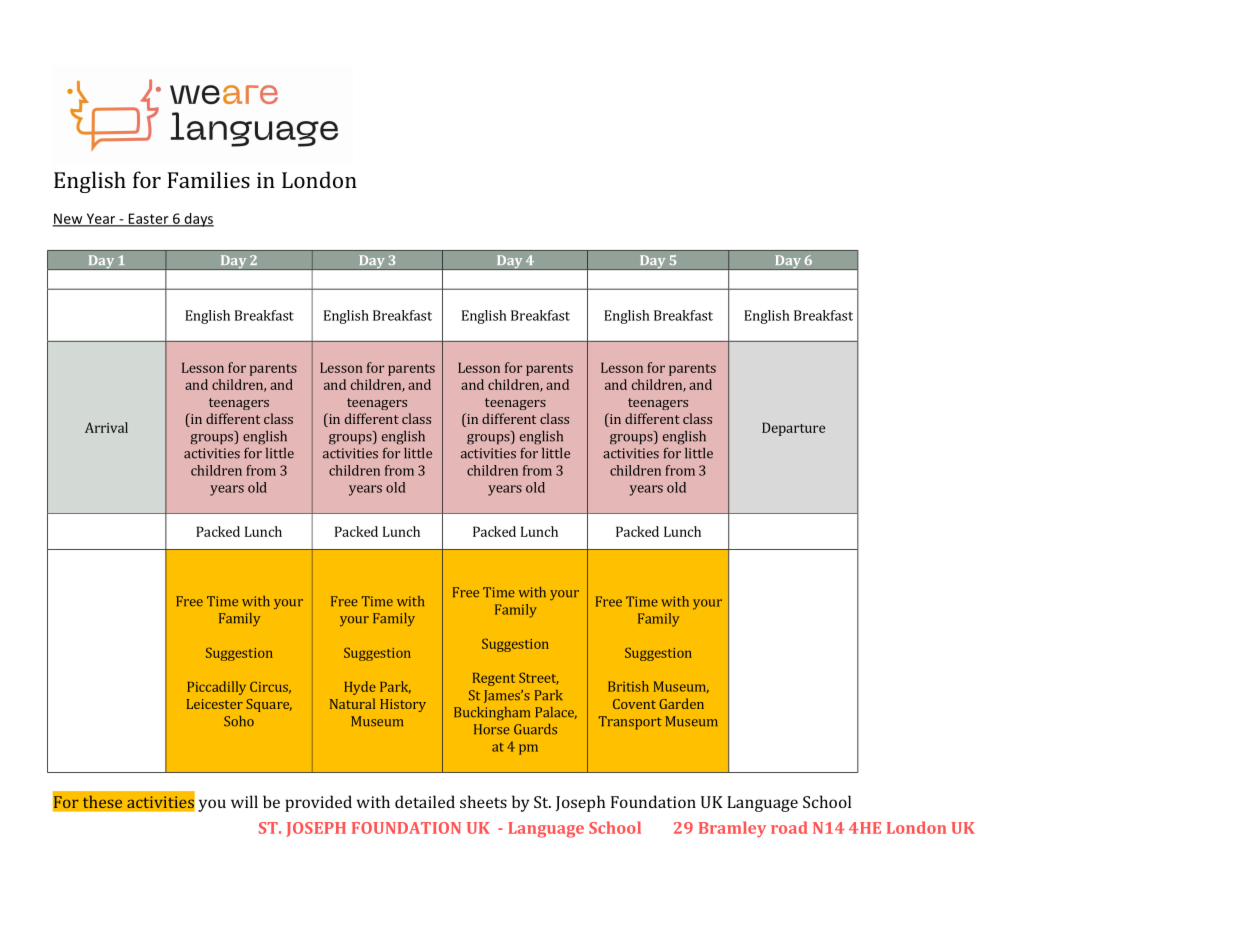 This screenshot has height=952, width=1233. What do you see at coordinates (102, 802) in the screenshot?
I see `these` at bounding box center [102, 802].
